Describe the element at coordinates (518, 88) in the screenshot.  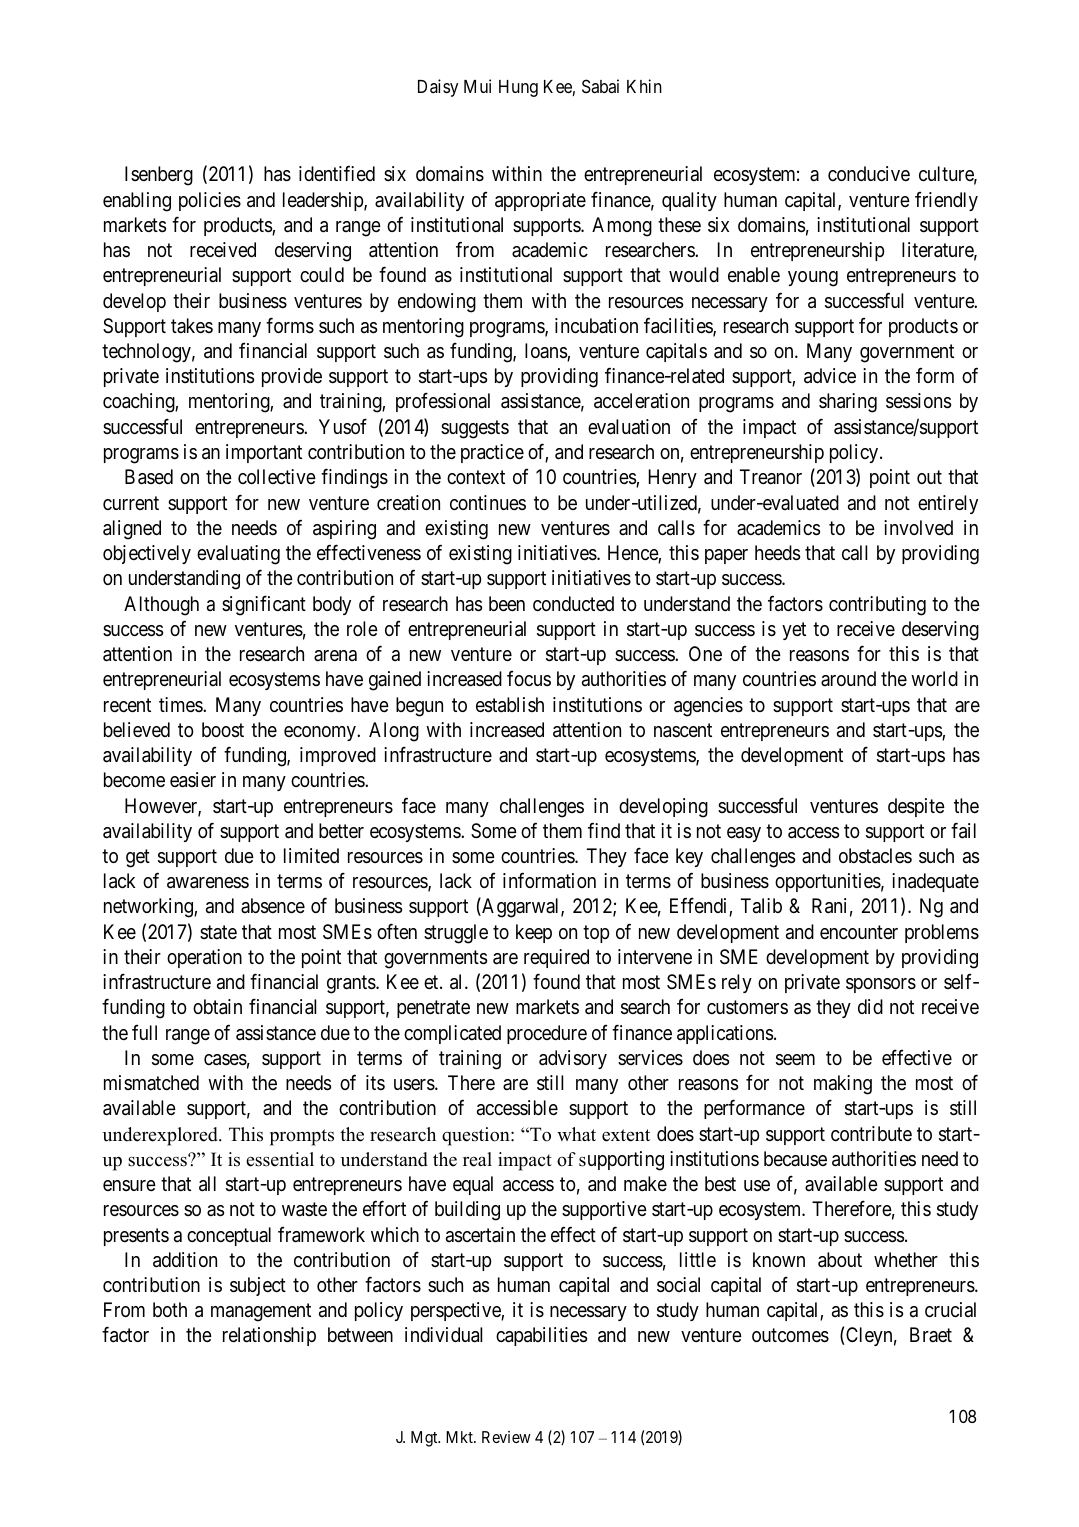
I see `Hung` at that location.
